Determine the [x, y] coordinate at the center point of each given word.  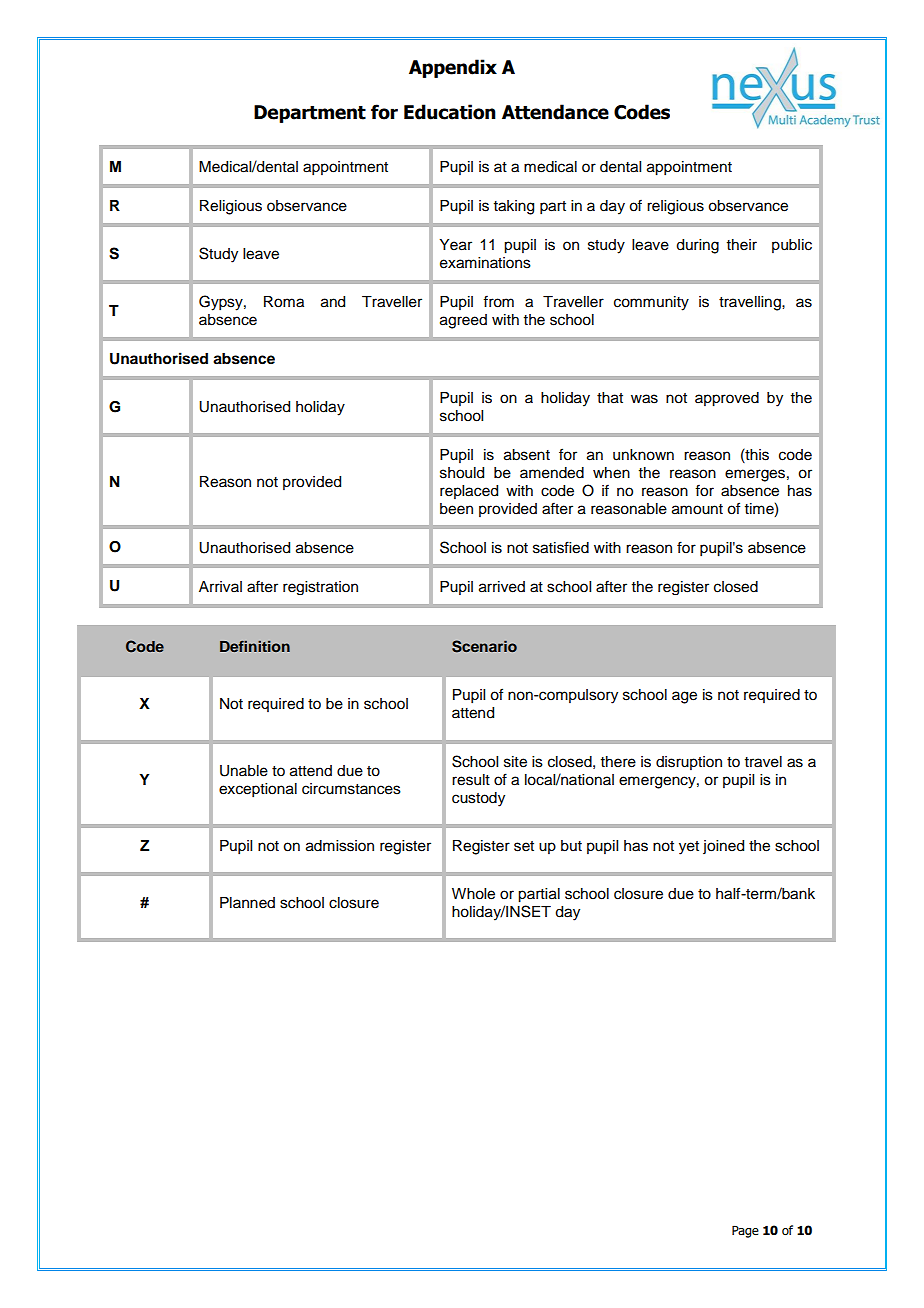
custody [478, 799]
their [742, 245]
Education [450, 112]
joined [723, 847]
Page [745, 1231]
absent [527, 455]
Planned [247, 903]
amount [697, 509]
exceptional [258, 790]
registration [320, 588]
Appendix [453, 68]
